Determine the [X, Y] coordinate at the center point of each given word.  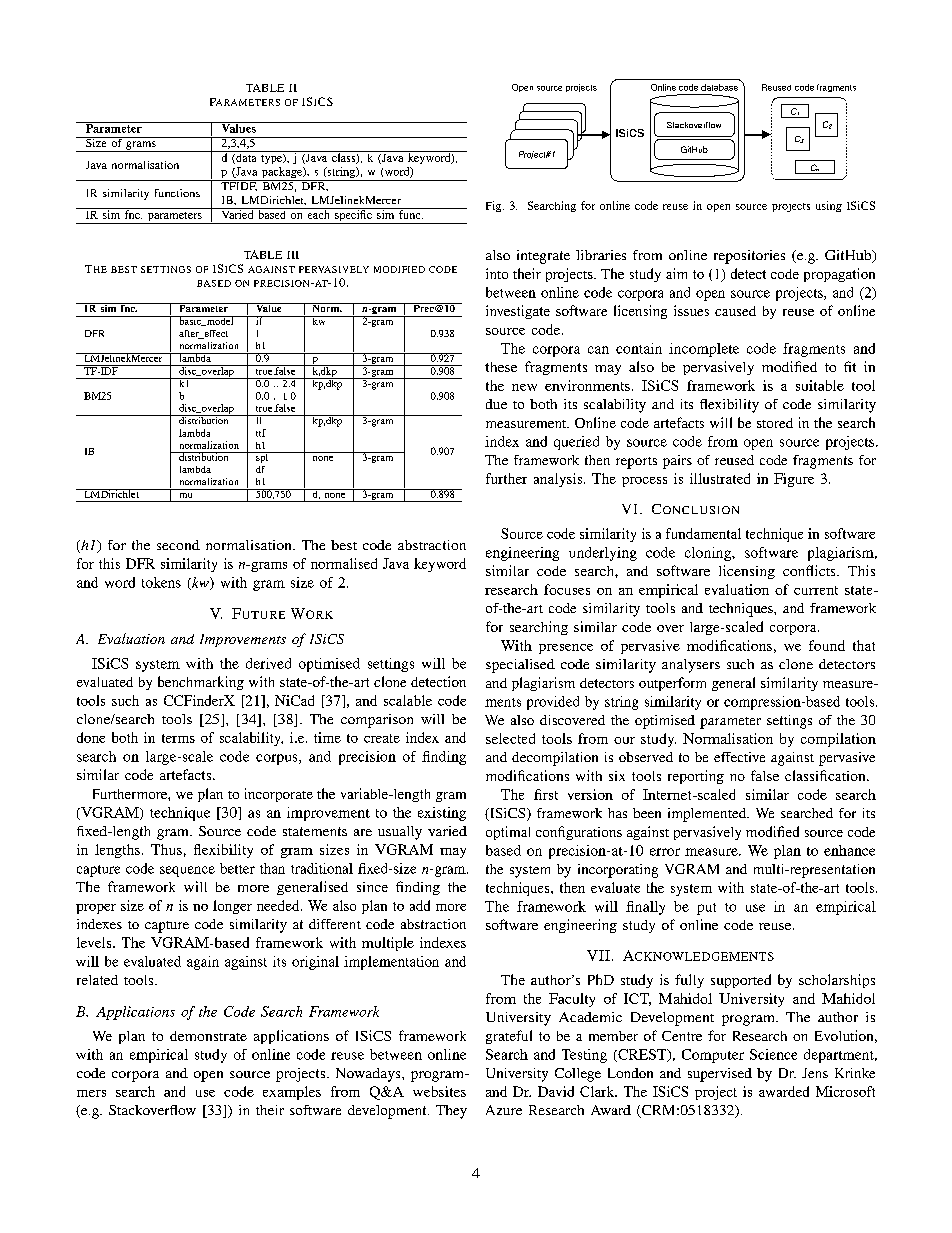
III [293, 255]
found [827, 645]
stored [775, 423]
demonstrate [208, 1036]
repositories [749, 257]
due [496, 404]
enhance [849, 850]
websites [439, 1091]
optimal [508, 833]
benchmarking [201, 683]
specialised [520, 666]
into [497, 273]
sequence [187, 871]
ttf [261, 433]
